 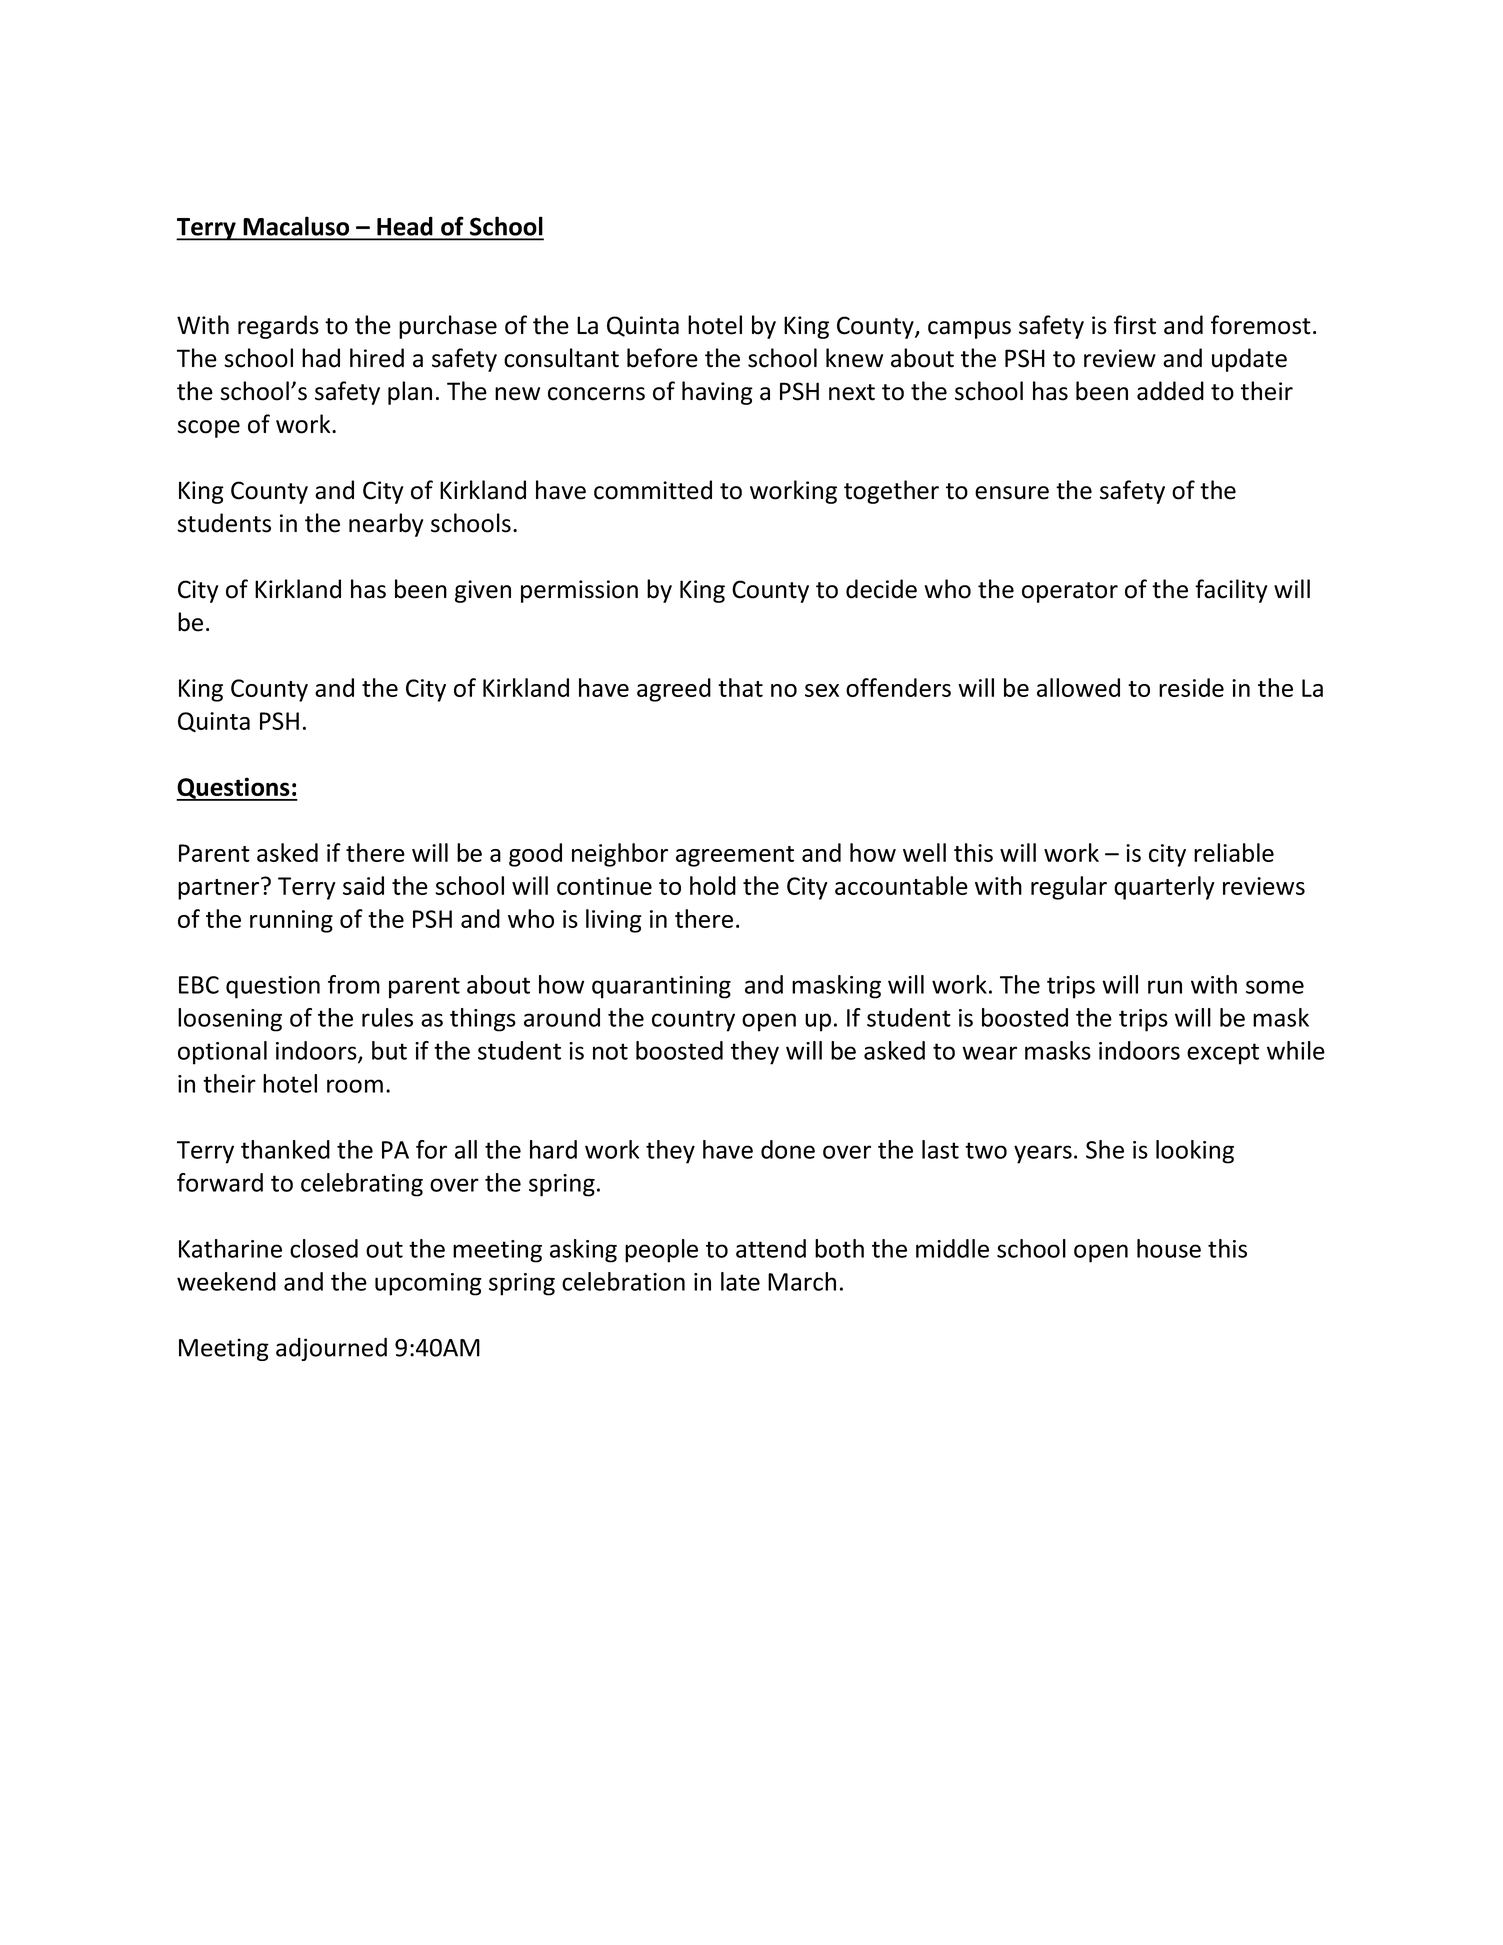 What do you see at coordinates (1135, 325) in the document?
I see `first` at bounding box center [1135, 325].
